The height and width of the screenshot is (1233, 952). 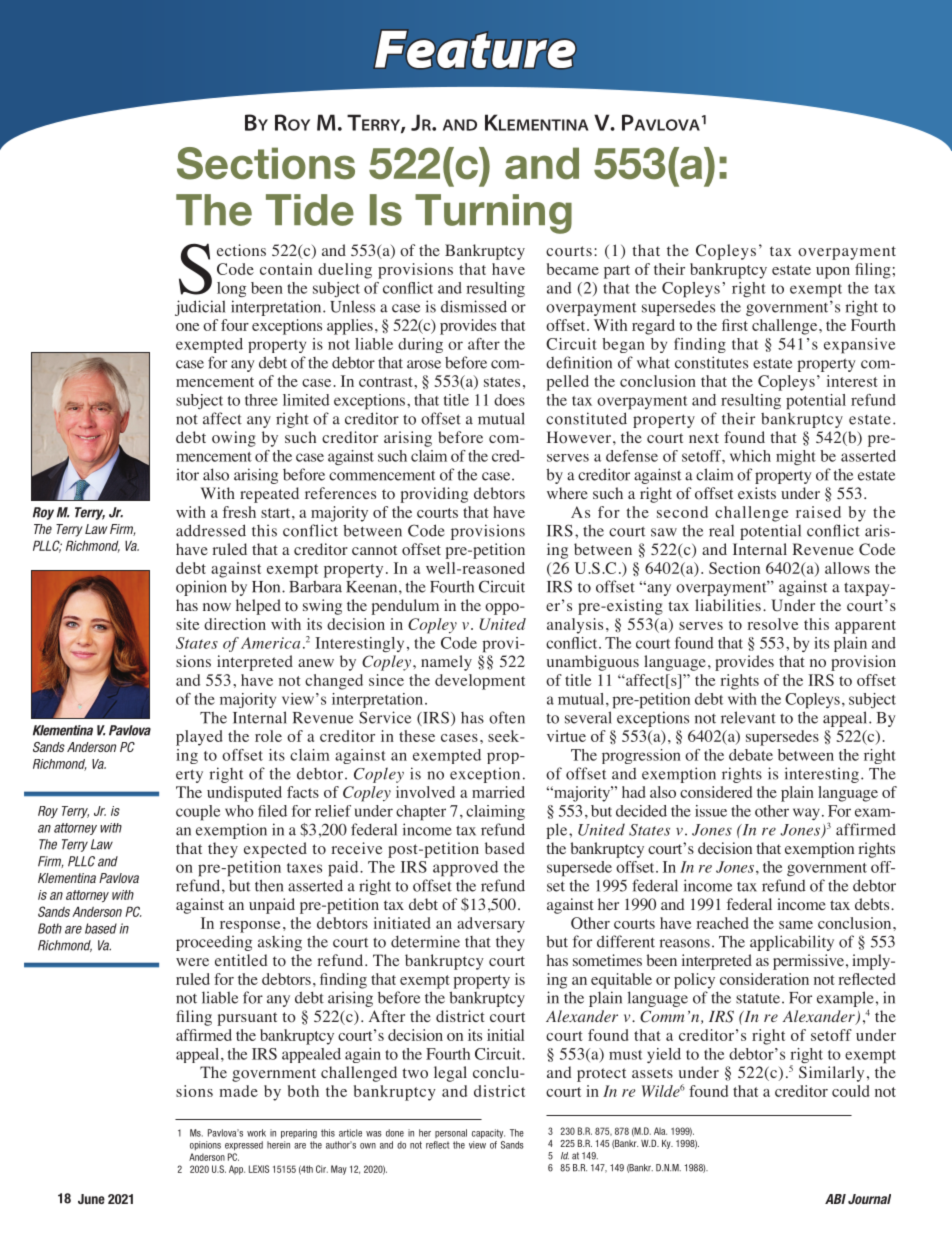 What do you see at coordinates (310, 210) in the screenshot?
I see `Tide` at bounding box center [310, 210].
